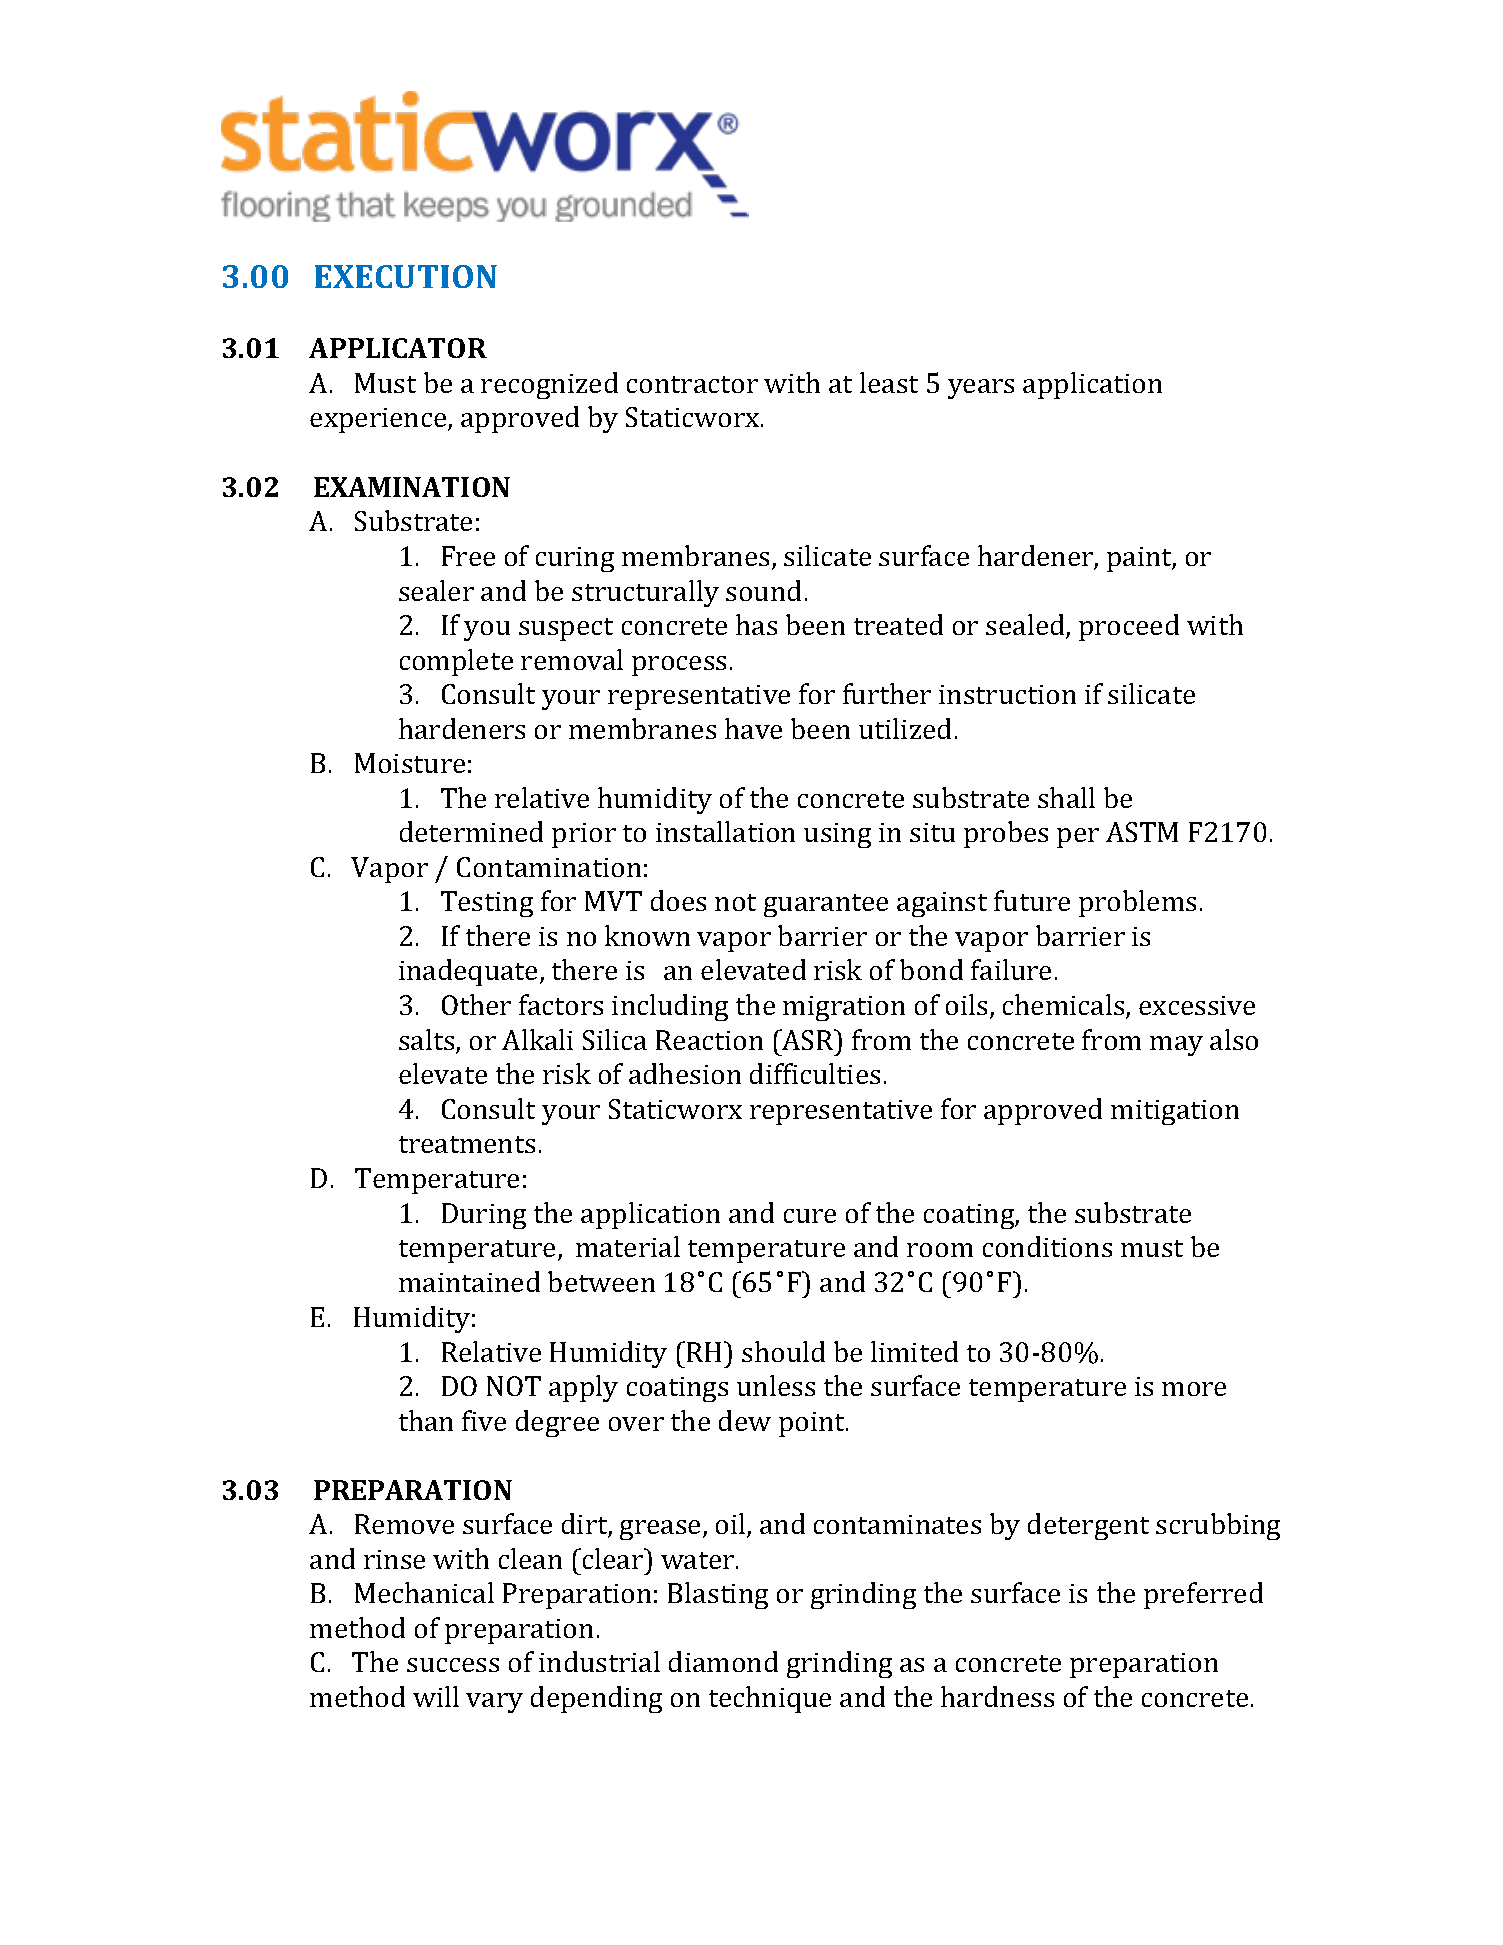 The image size is (1503, 1945). I want to click on success, so click(453, 1665).
